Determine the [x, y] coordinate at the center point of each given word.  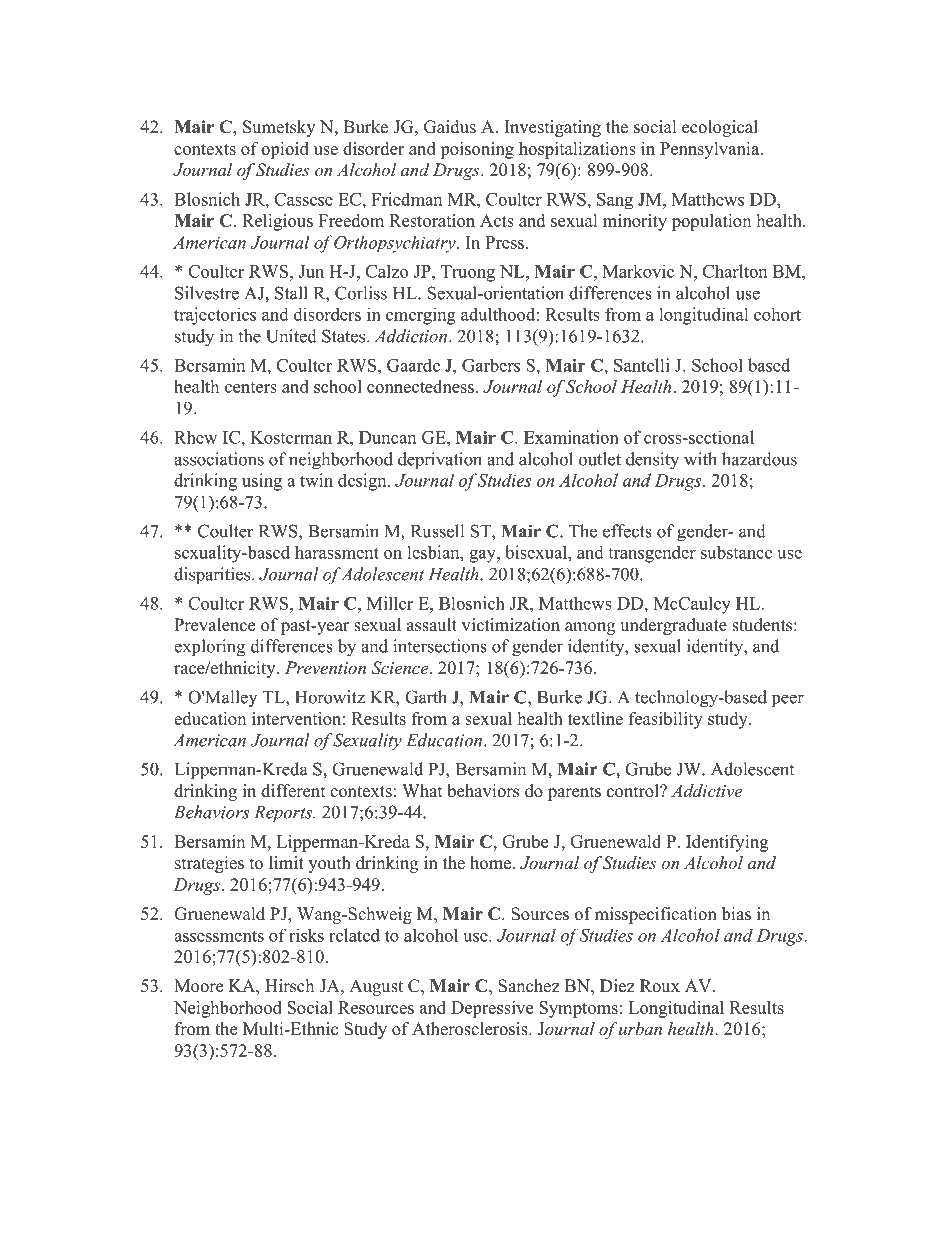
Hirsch [289, 986]
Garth [426, 697]
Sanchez [529, 986]
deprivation [440, 461]
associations [219, 459]
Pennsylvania [711, 150]
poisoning [477, 150]
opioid [285, 150]
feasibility [666, 720]
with [700, 459]
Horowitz [330, 697]
